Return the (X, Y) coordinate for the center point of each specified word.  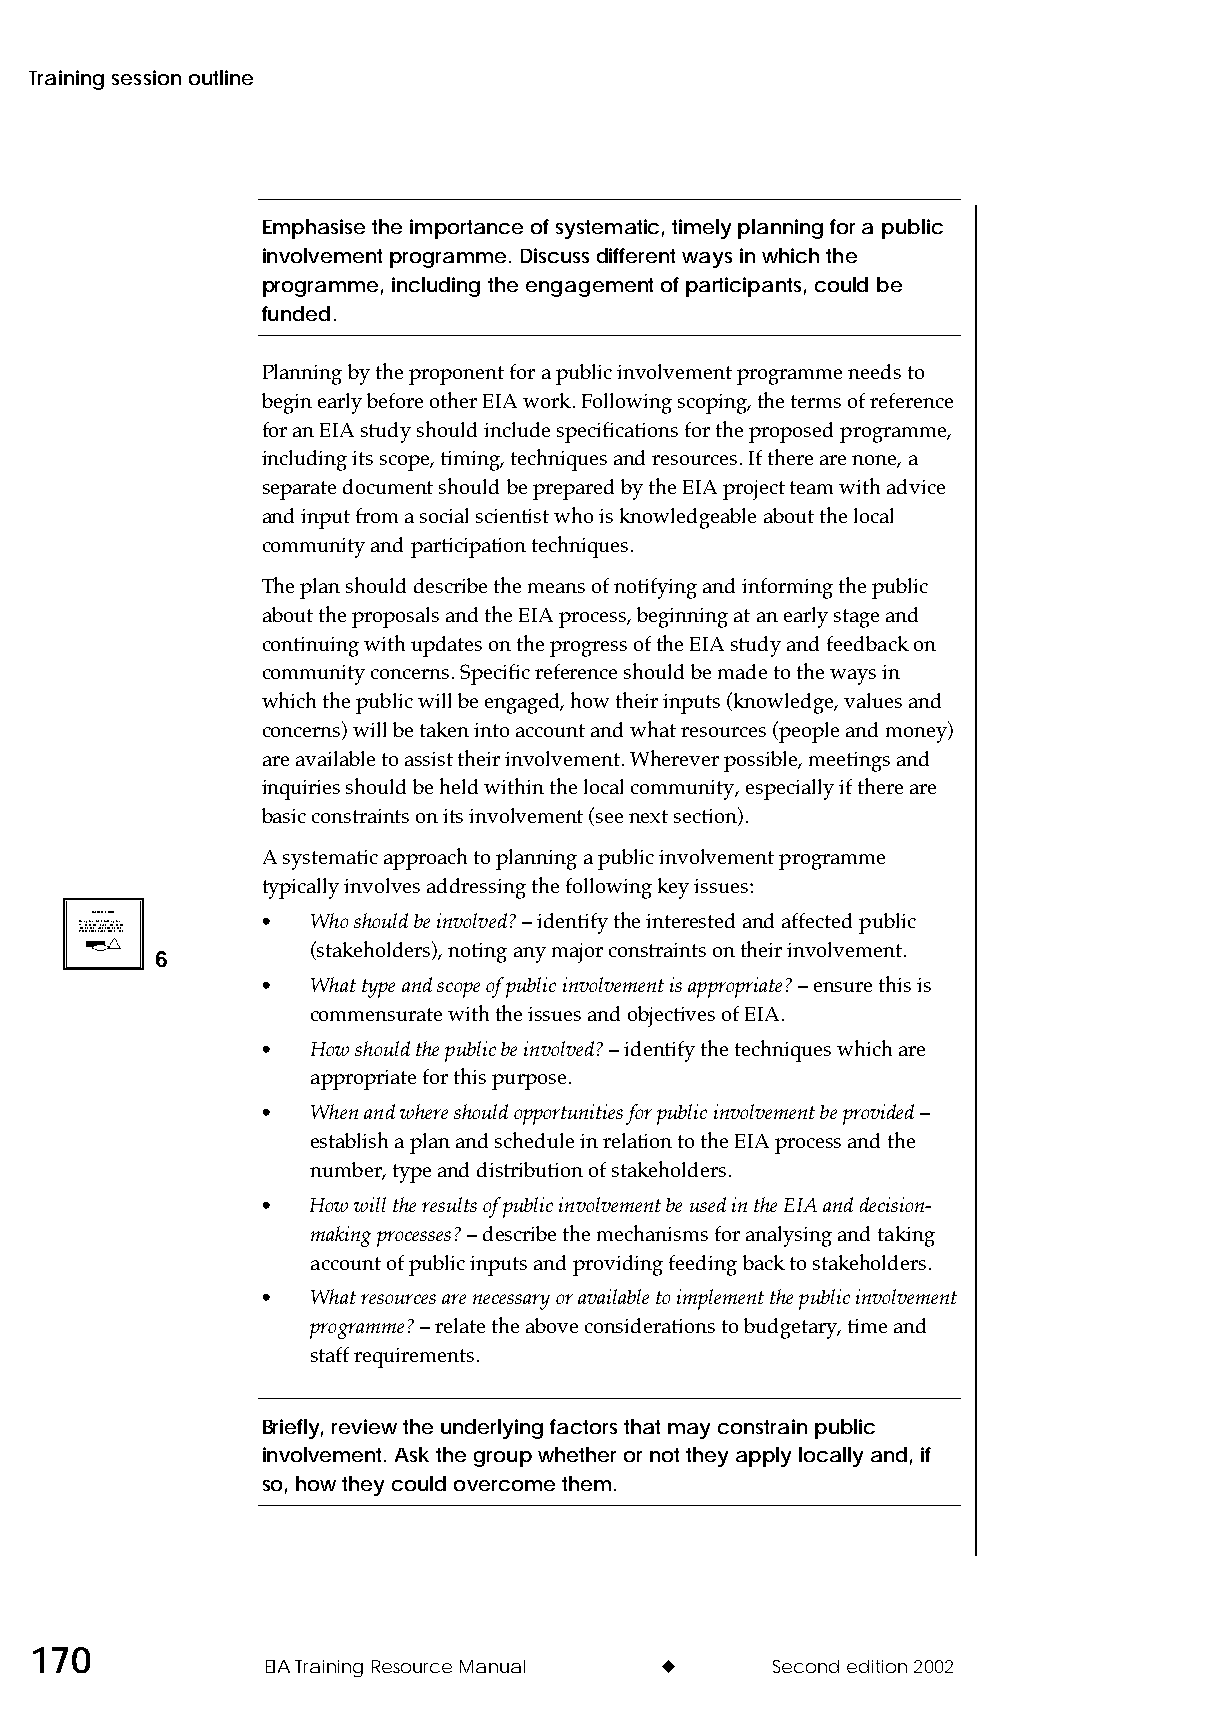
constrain (762, 1426)
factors (583, 1426)
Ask (412, 1454)
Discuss (555, 255)
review (364, 1426)
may (689, 1431)
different (636, 255)
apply (763, 1457)
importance (466, 229)
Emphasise (314, 229)
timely (701, 229)
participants (746, 287)
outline (221, 77)
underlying (492, 1429)
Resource (412, 1666)
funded (296, 313)
